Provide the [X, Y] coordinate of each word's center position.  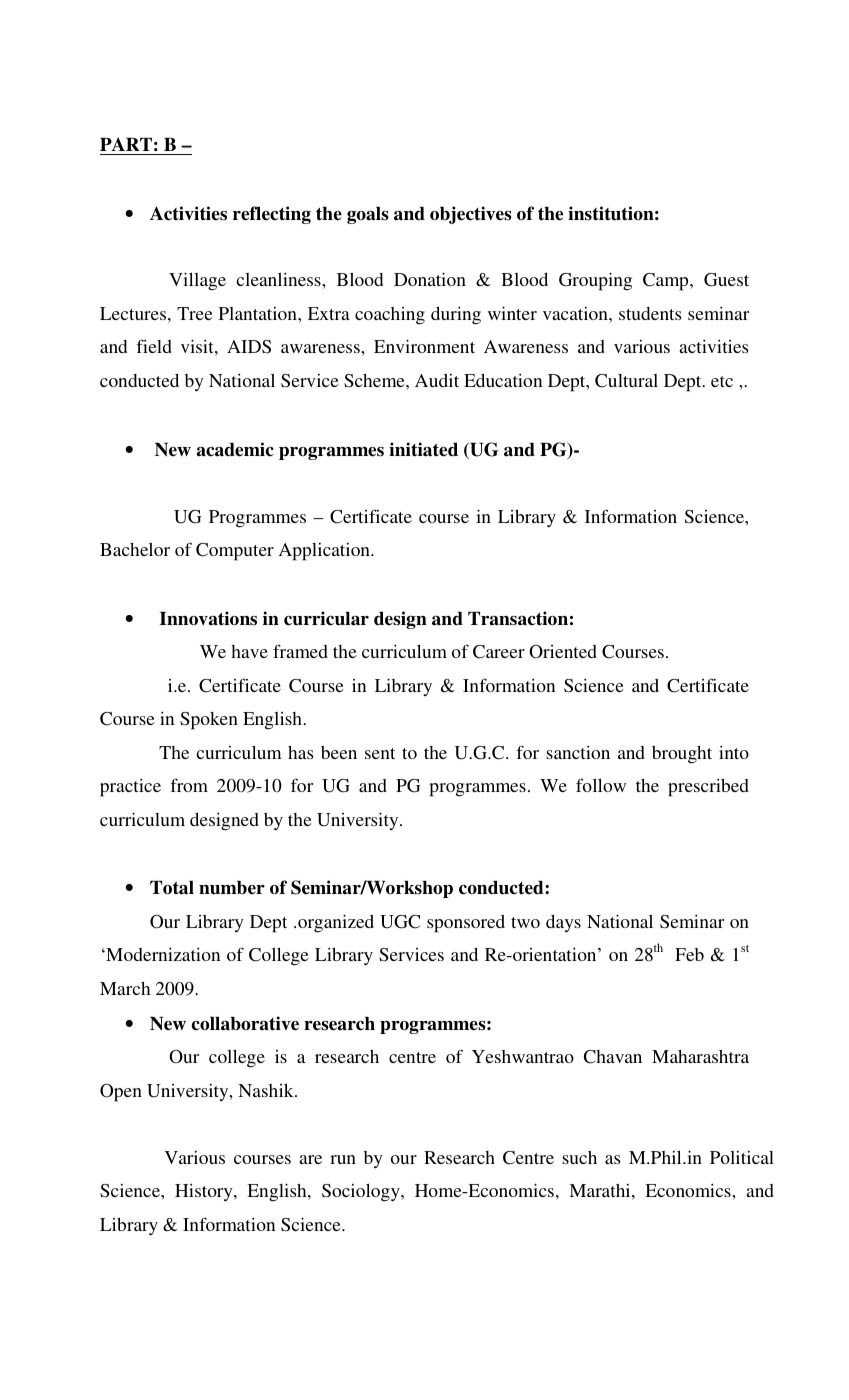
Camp [667, 282]
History [205, 1192]
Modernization [162, 954]
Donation [430, 279]
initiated [423, 449]
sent [380, 753]
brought [682, 755]
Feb [689, 954]
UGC [400, 922]
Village [197, 281]
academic [235, 449]
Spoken [209, 721]
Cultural [626, 381]
